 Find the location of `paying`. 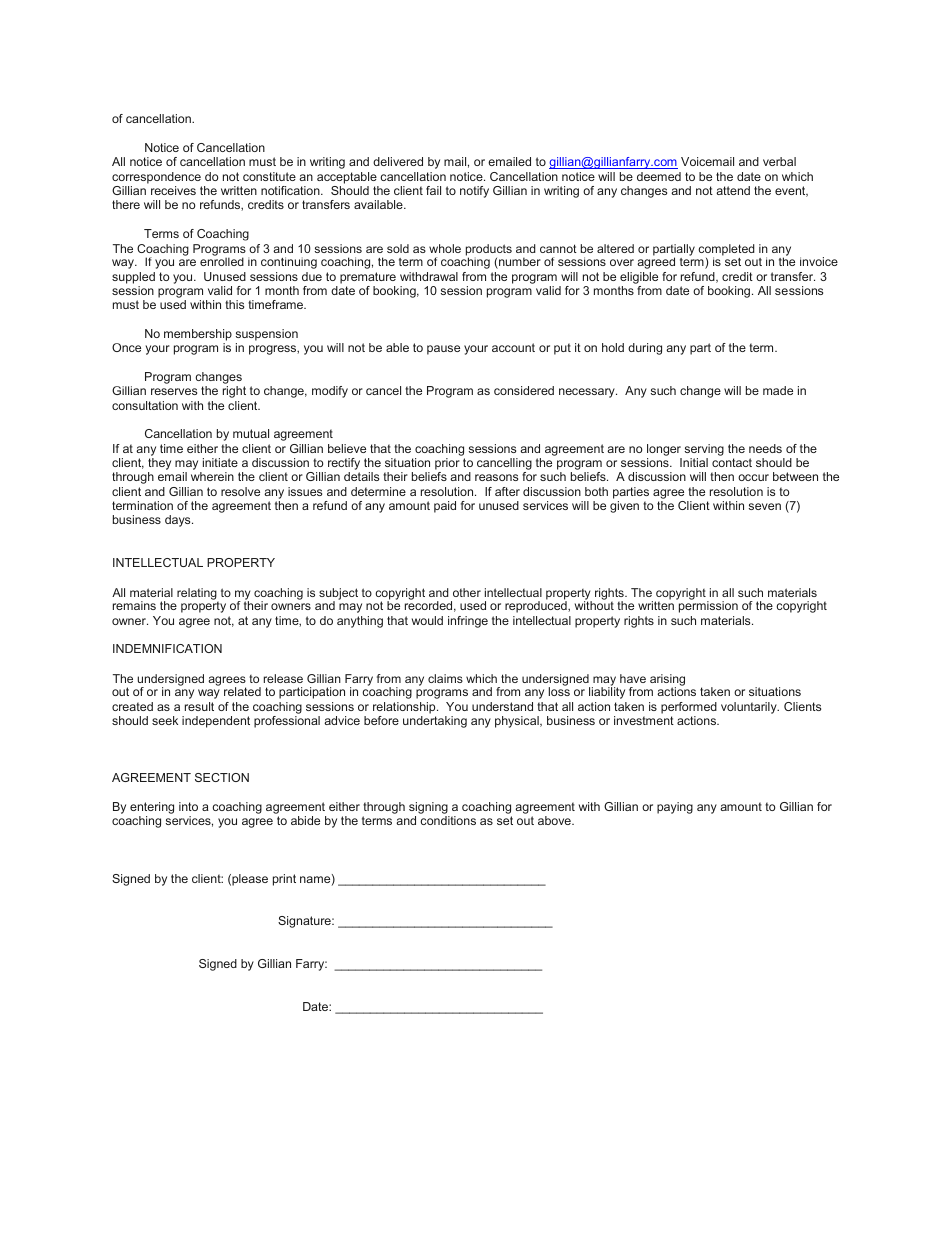

paying is located at coordinates (675, 808).
